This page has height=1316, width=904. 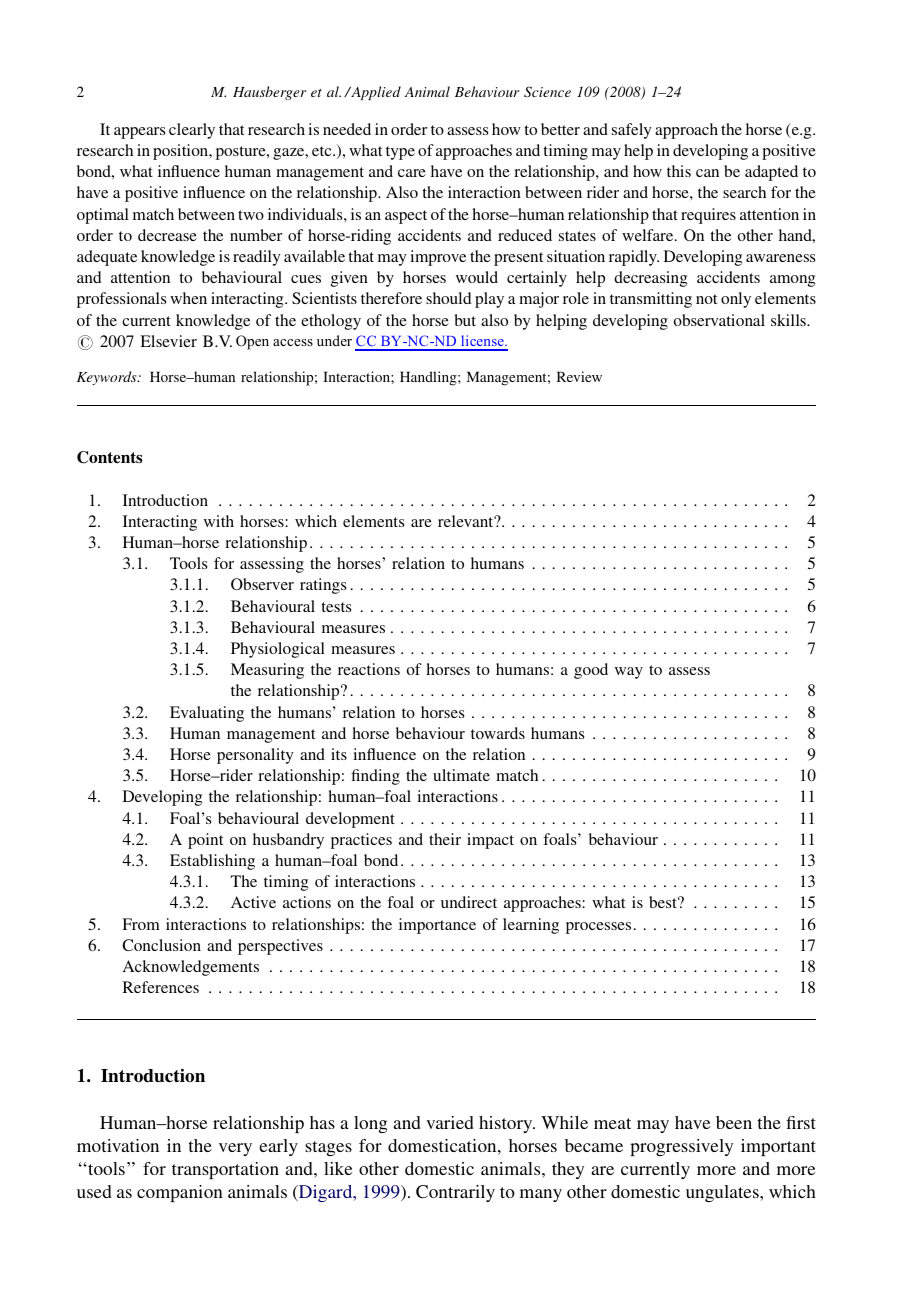 What do you see at coordinates (168, 341) in the page?
I see `Elsevier` at bounding box center [168, 341].
